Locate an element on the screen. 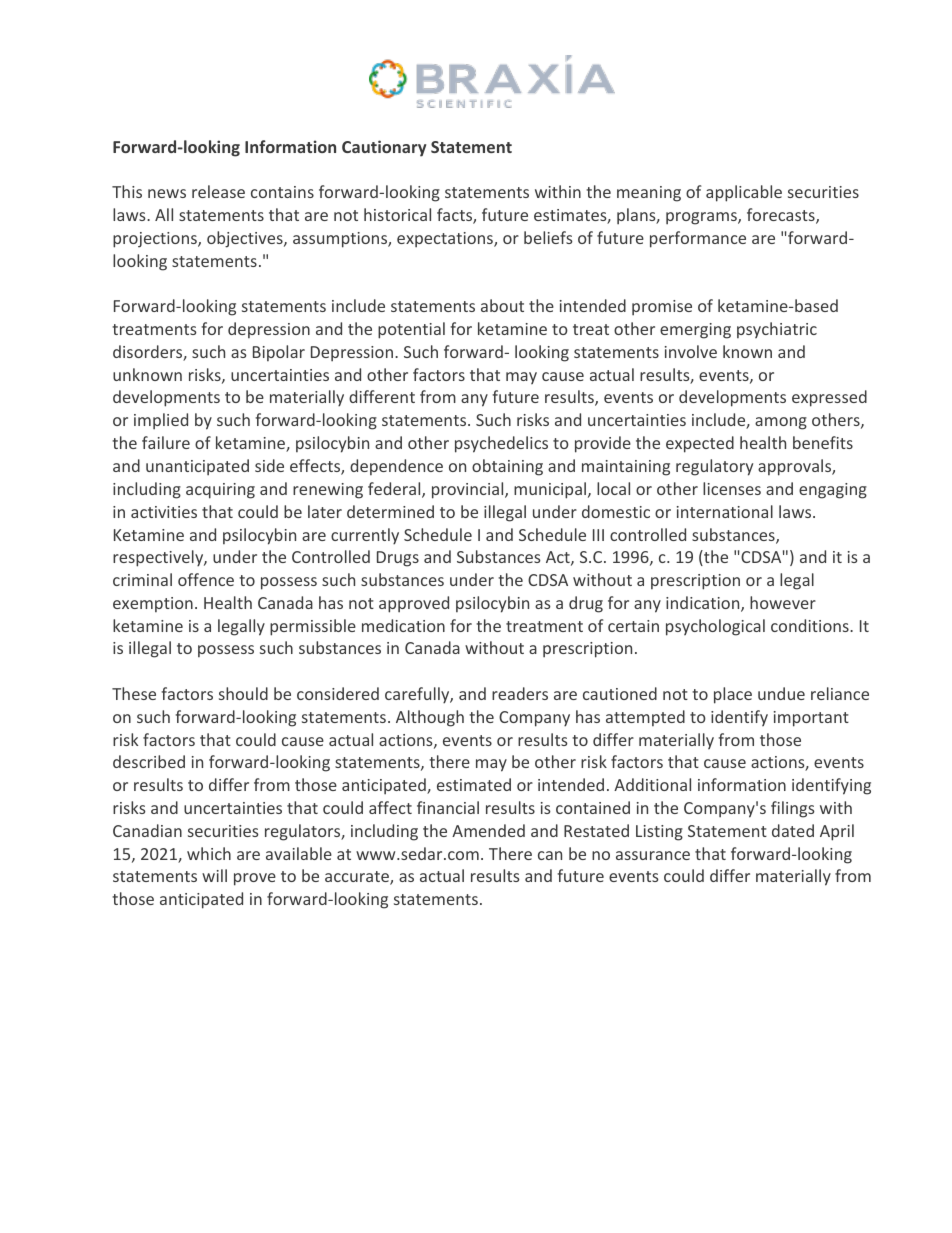 The width and height of the screenshot is (952, 1233). should is located at coordinates (243, 693).
